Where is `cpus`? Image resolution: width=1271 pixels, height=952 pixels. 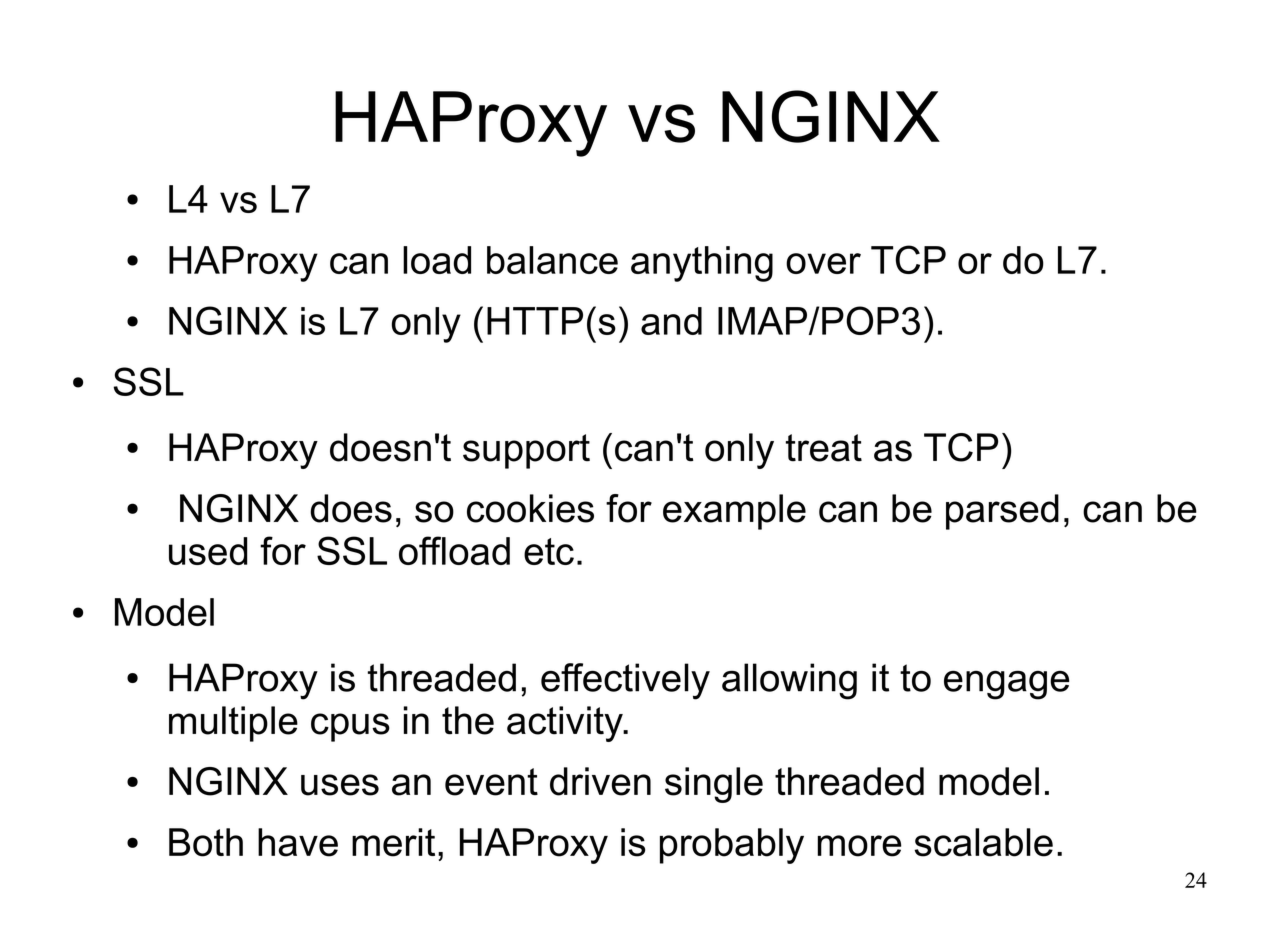
cpus is located at coordinates (350, 727).
